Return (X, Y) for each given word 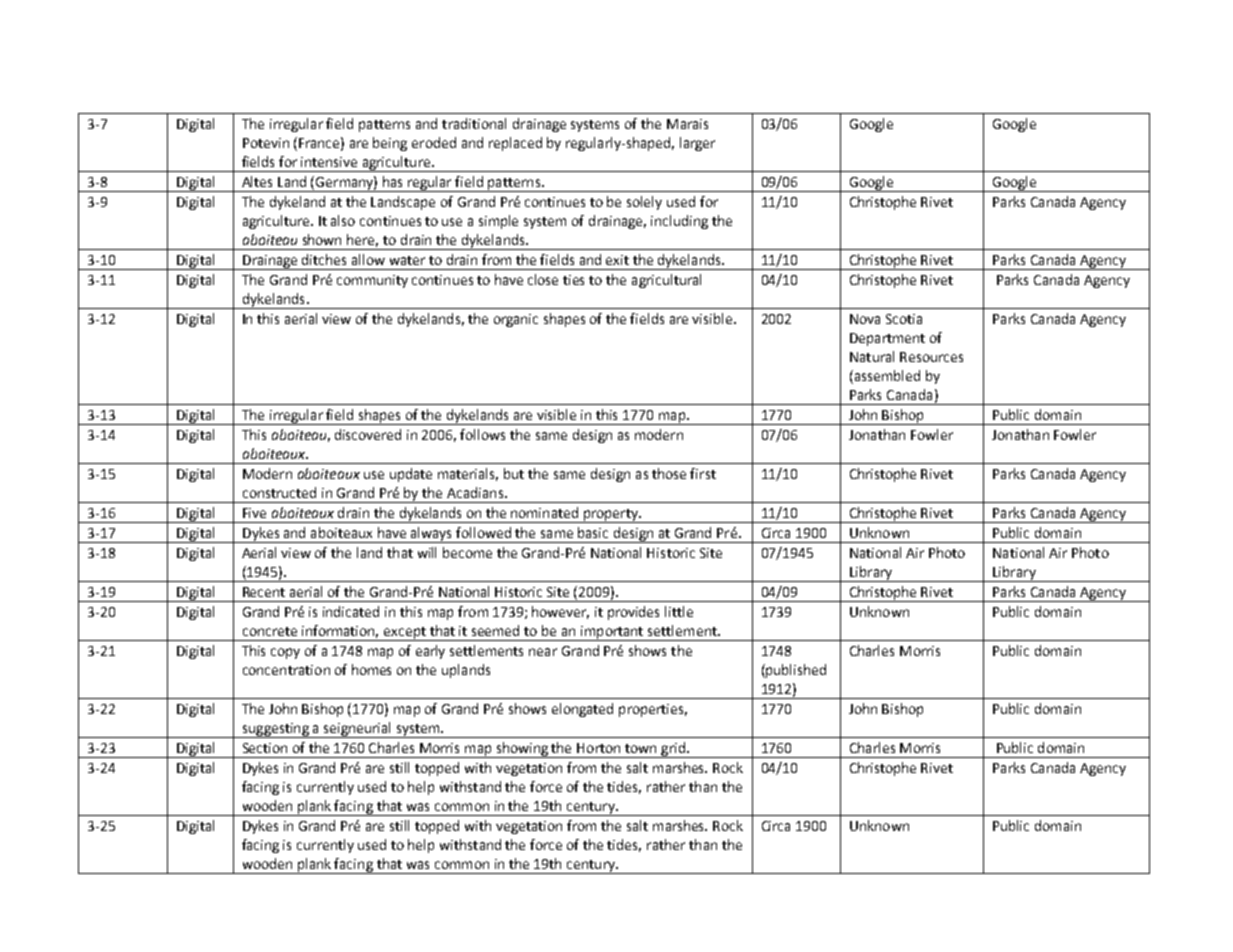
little (679, 611)
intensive (329, 162)
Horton (598, 748)
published (795, 671)
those (669, 473)
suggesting (275, 730)
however (560, 612)
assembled (886, 377)
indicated (351, 611)
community (372, 281)
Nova (865, 319)
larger (697, 144)
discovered (368, 434)
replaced (515, 144)
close (543, 279)
